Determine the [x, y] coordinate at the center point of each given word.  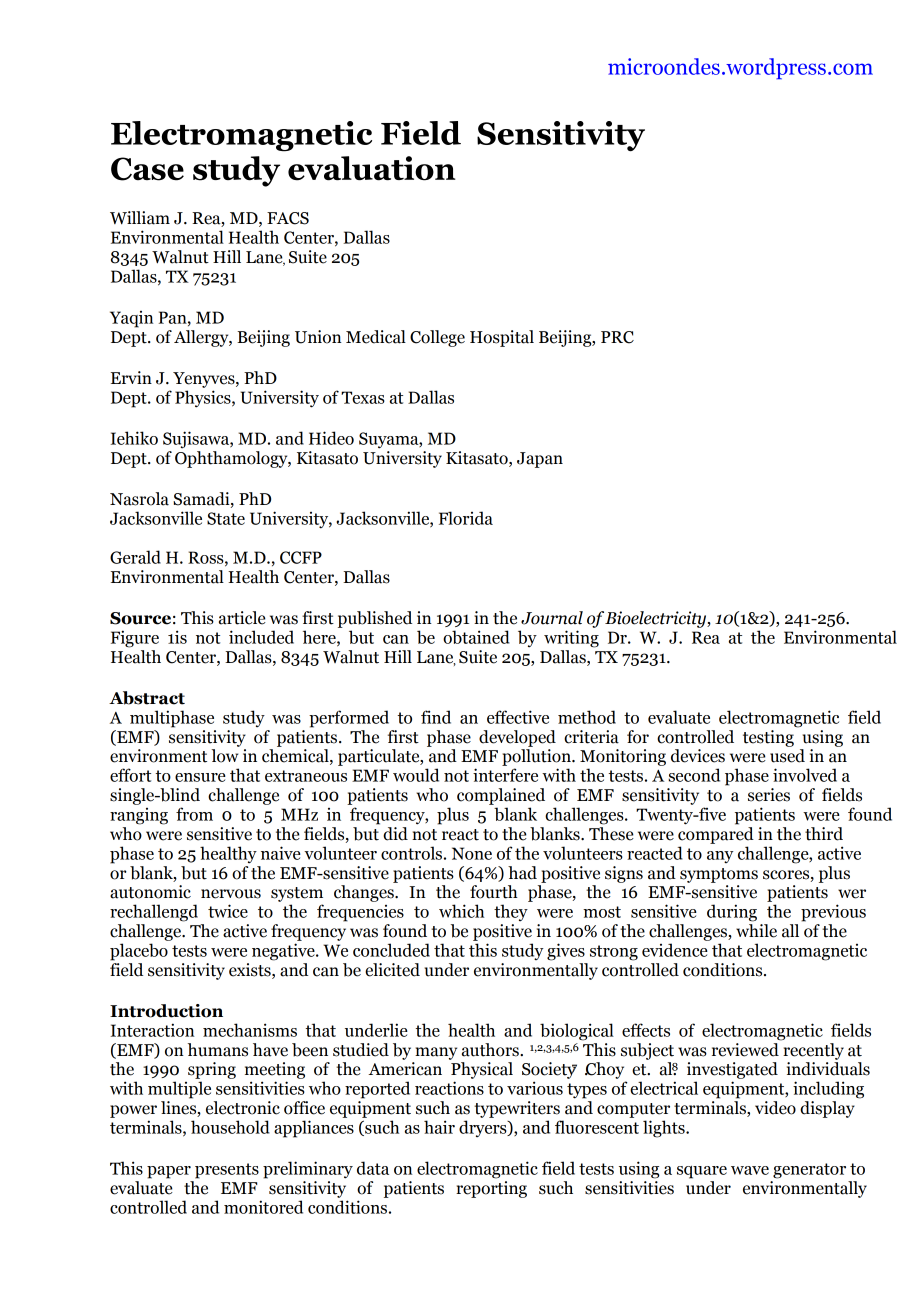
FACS [288, 218]
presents [227, 1171]
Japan [540, 460]
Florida [466, 518]
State [226, 518]
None [472, 853]
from [194, 814]
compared [716, 835]
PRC [617, 337]
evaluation [372, 168]
